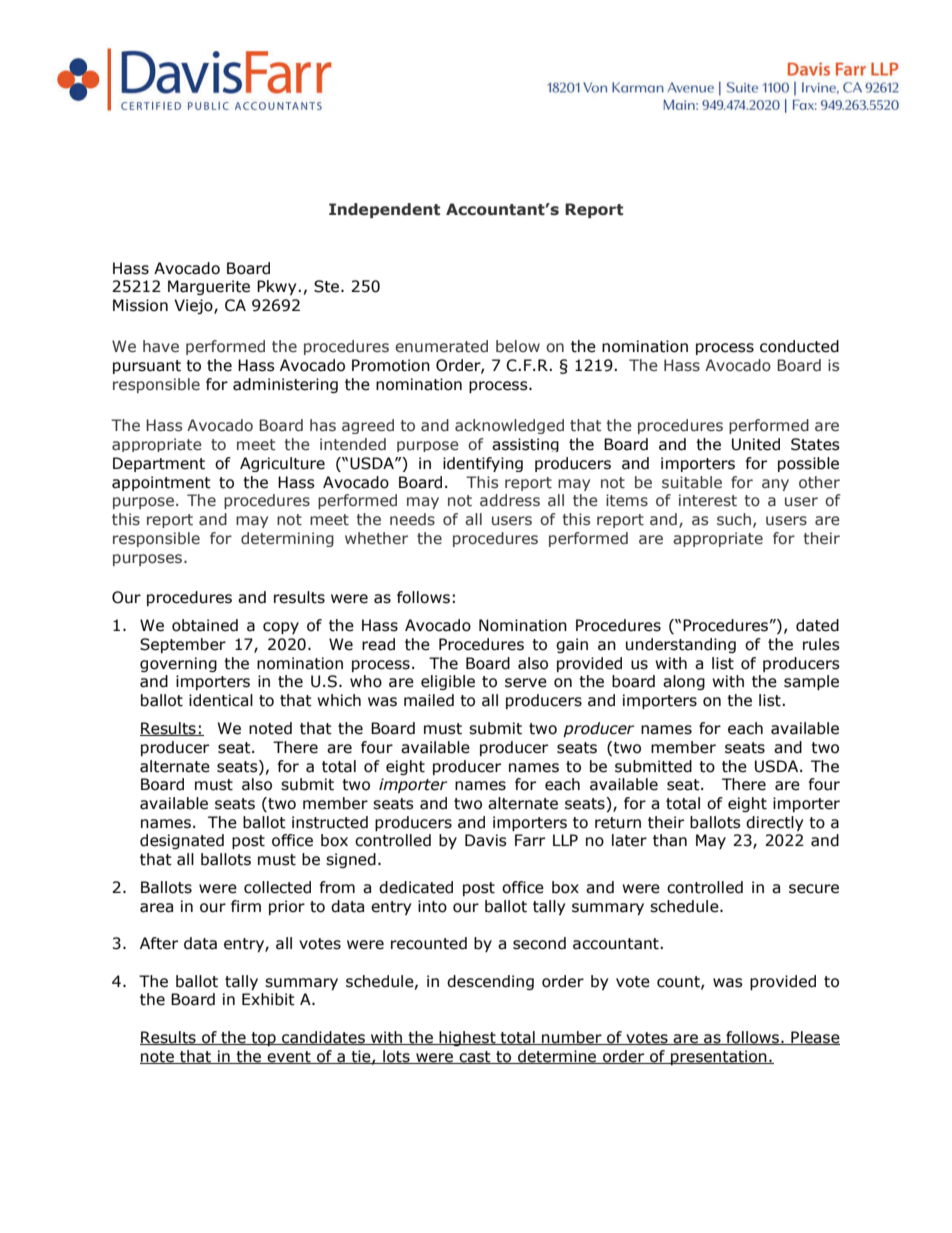 The image size is (952, 1233). Describe the element at coordinates (448, 682) in the page. I see `eligible` at that location.
